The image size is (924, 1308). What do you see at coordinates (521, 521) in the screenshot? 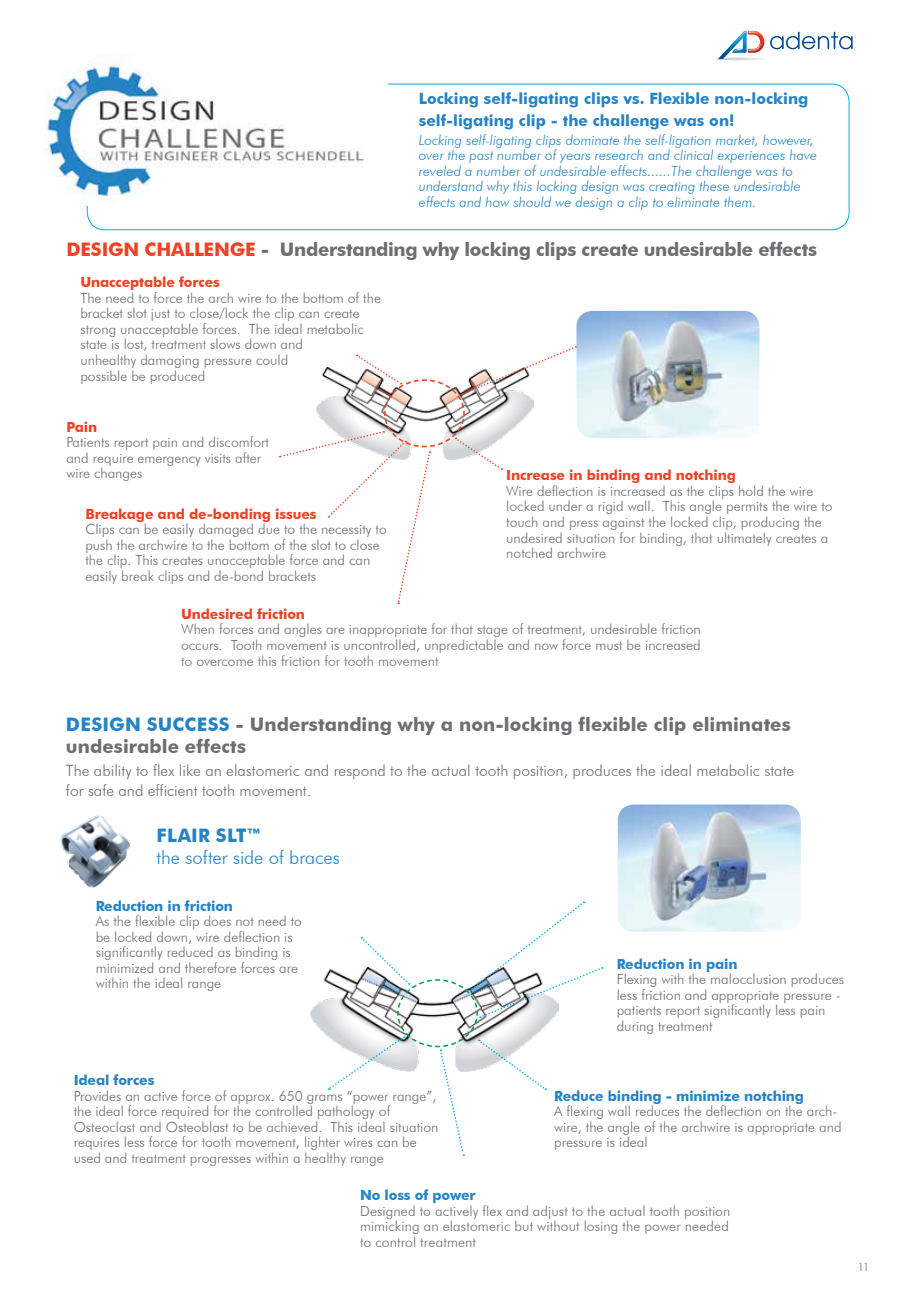
I see `touch` at bounding box center [521, 521].
